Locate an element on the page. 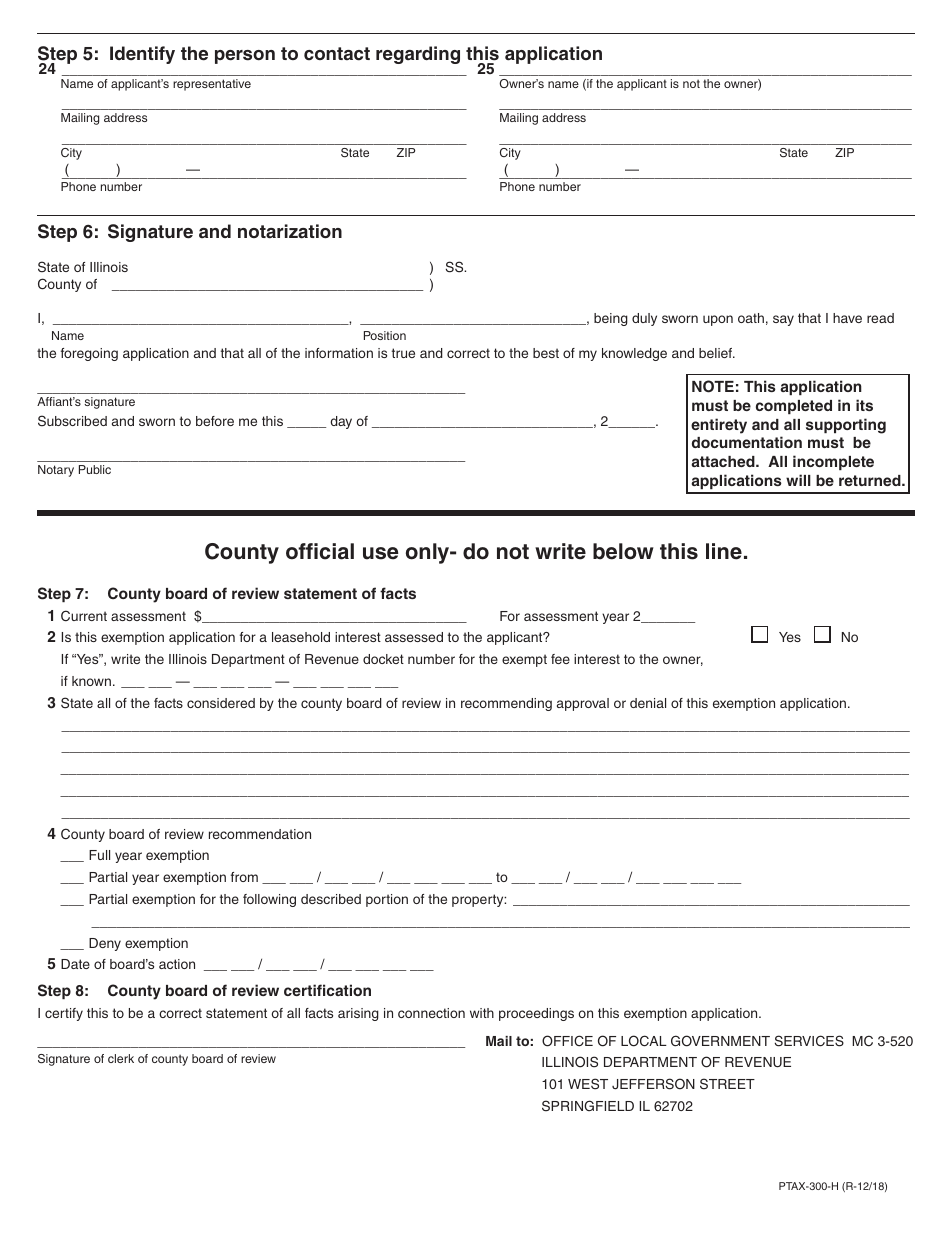 The width and height of the page is (952, 1233). regarding is located at coordinates (418, 55).
